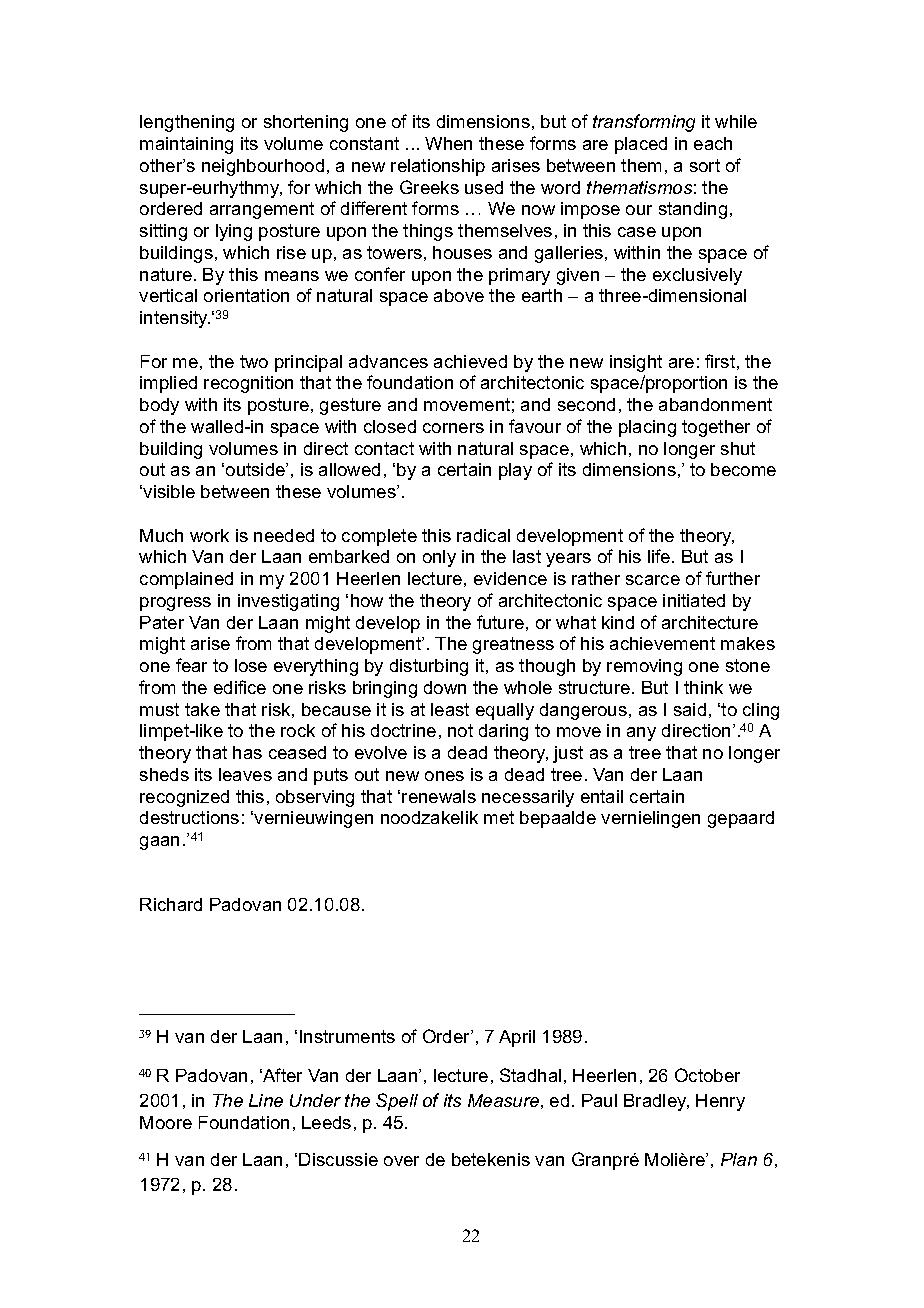  What do you see at coordinates (263, 167) in the screenshot?
I see `neighbourhood` at bounding box center [263, 167].
